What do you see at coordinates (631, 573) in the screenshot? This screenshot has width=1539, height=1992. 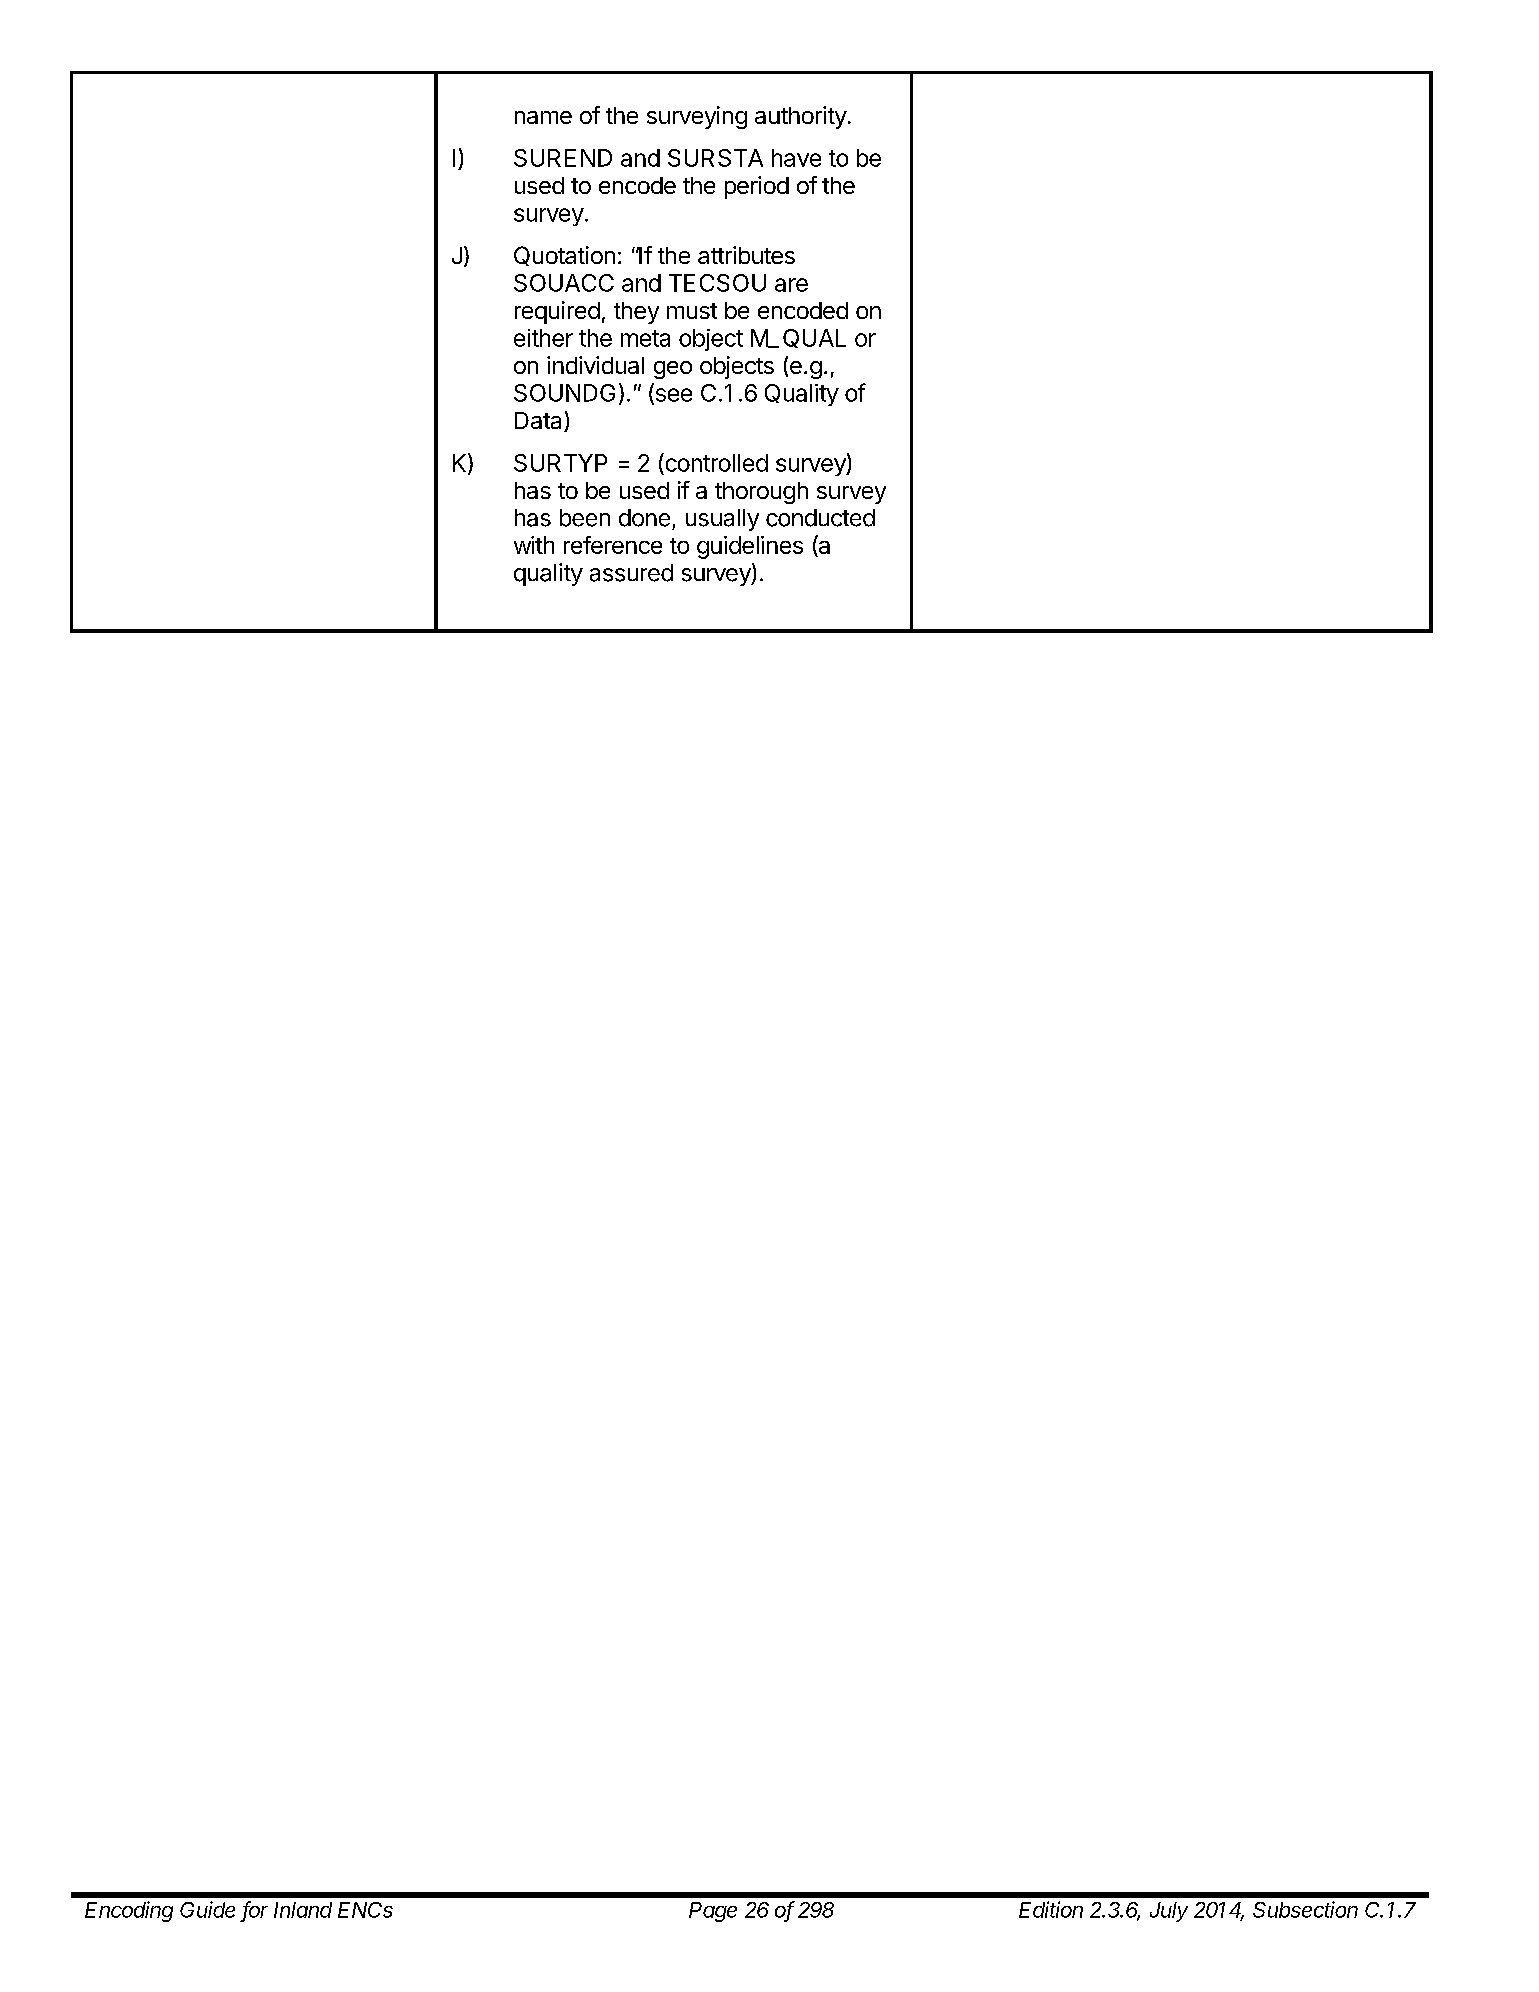 I see `assured` at bounding box center [631, 573].
